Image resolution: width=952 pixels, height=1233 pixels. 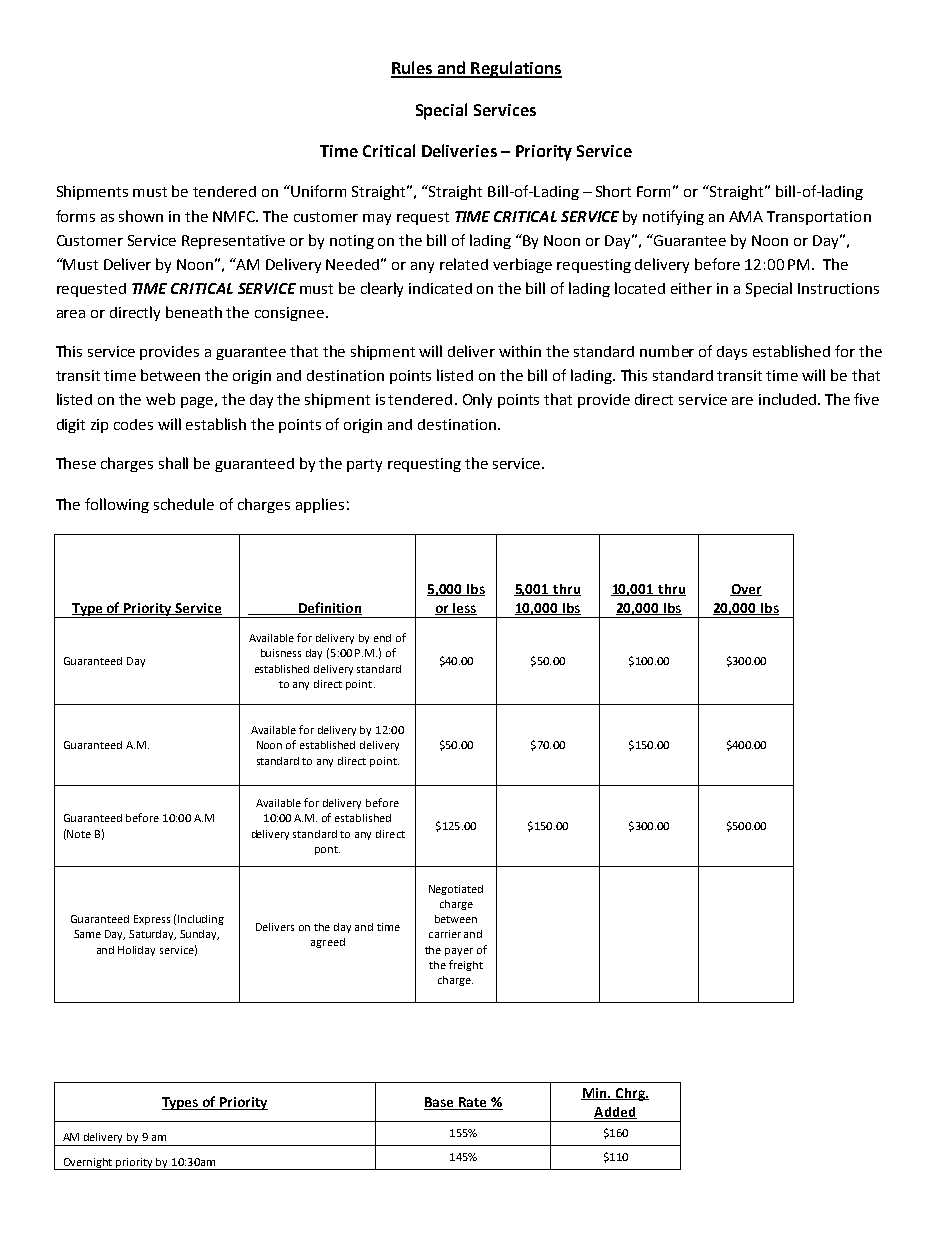 What do you see at coordinates (787, 399) in the screenshot?
I see `included` at bounding box center [787, 399].
